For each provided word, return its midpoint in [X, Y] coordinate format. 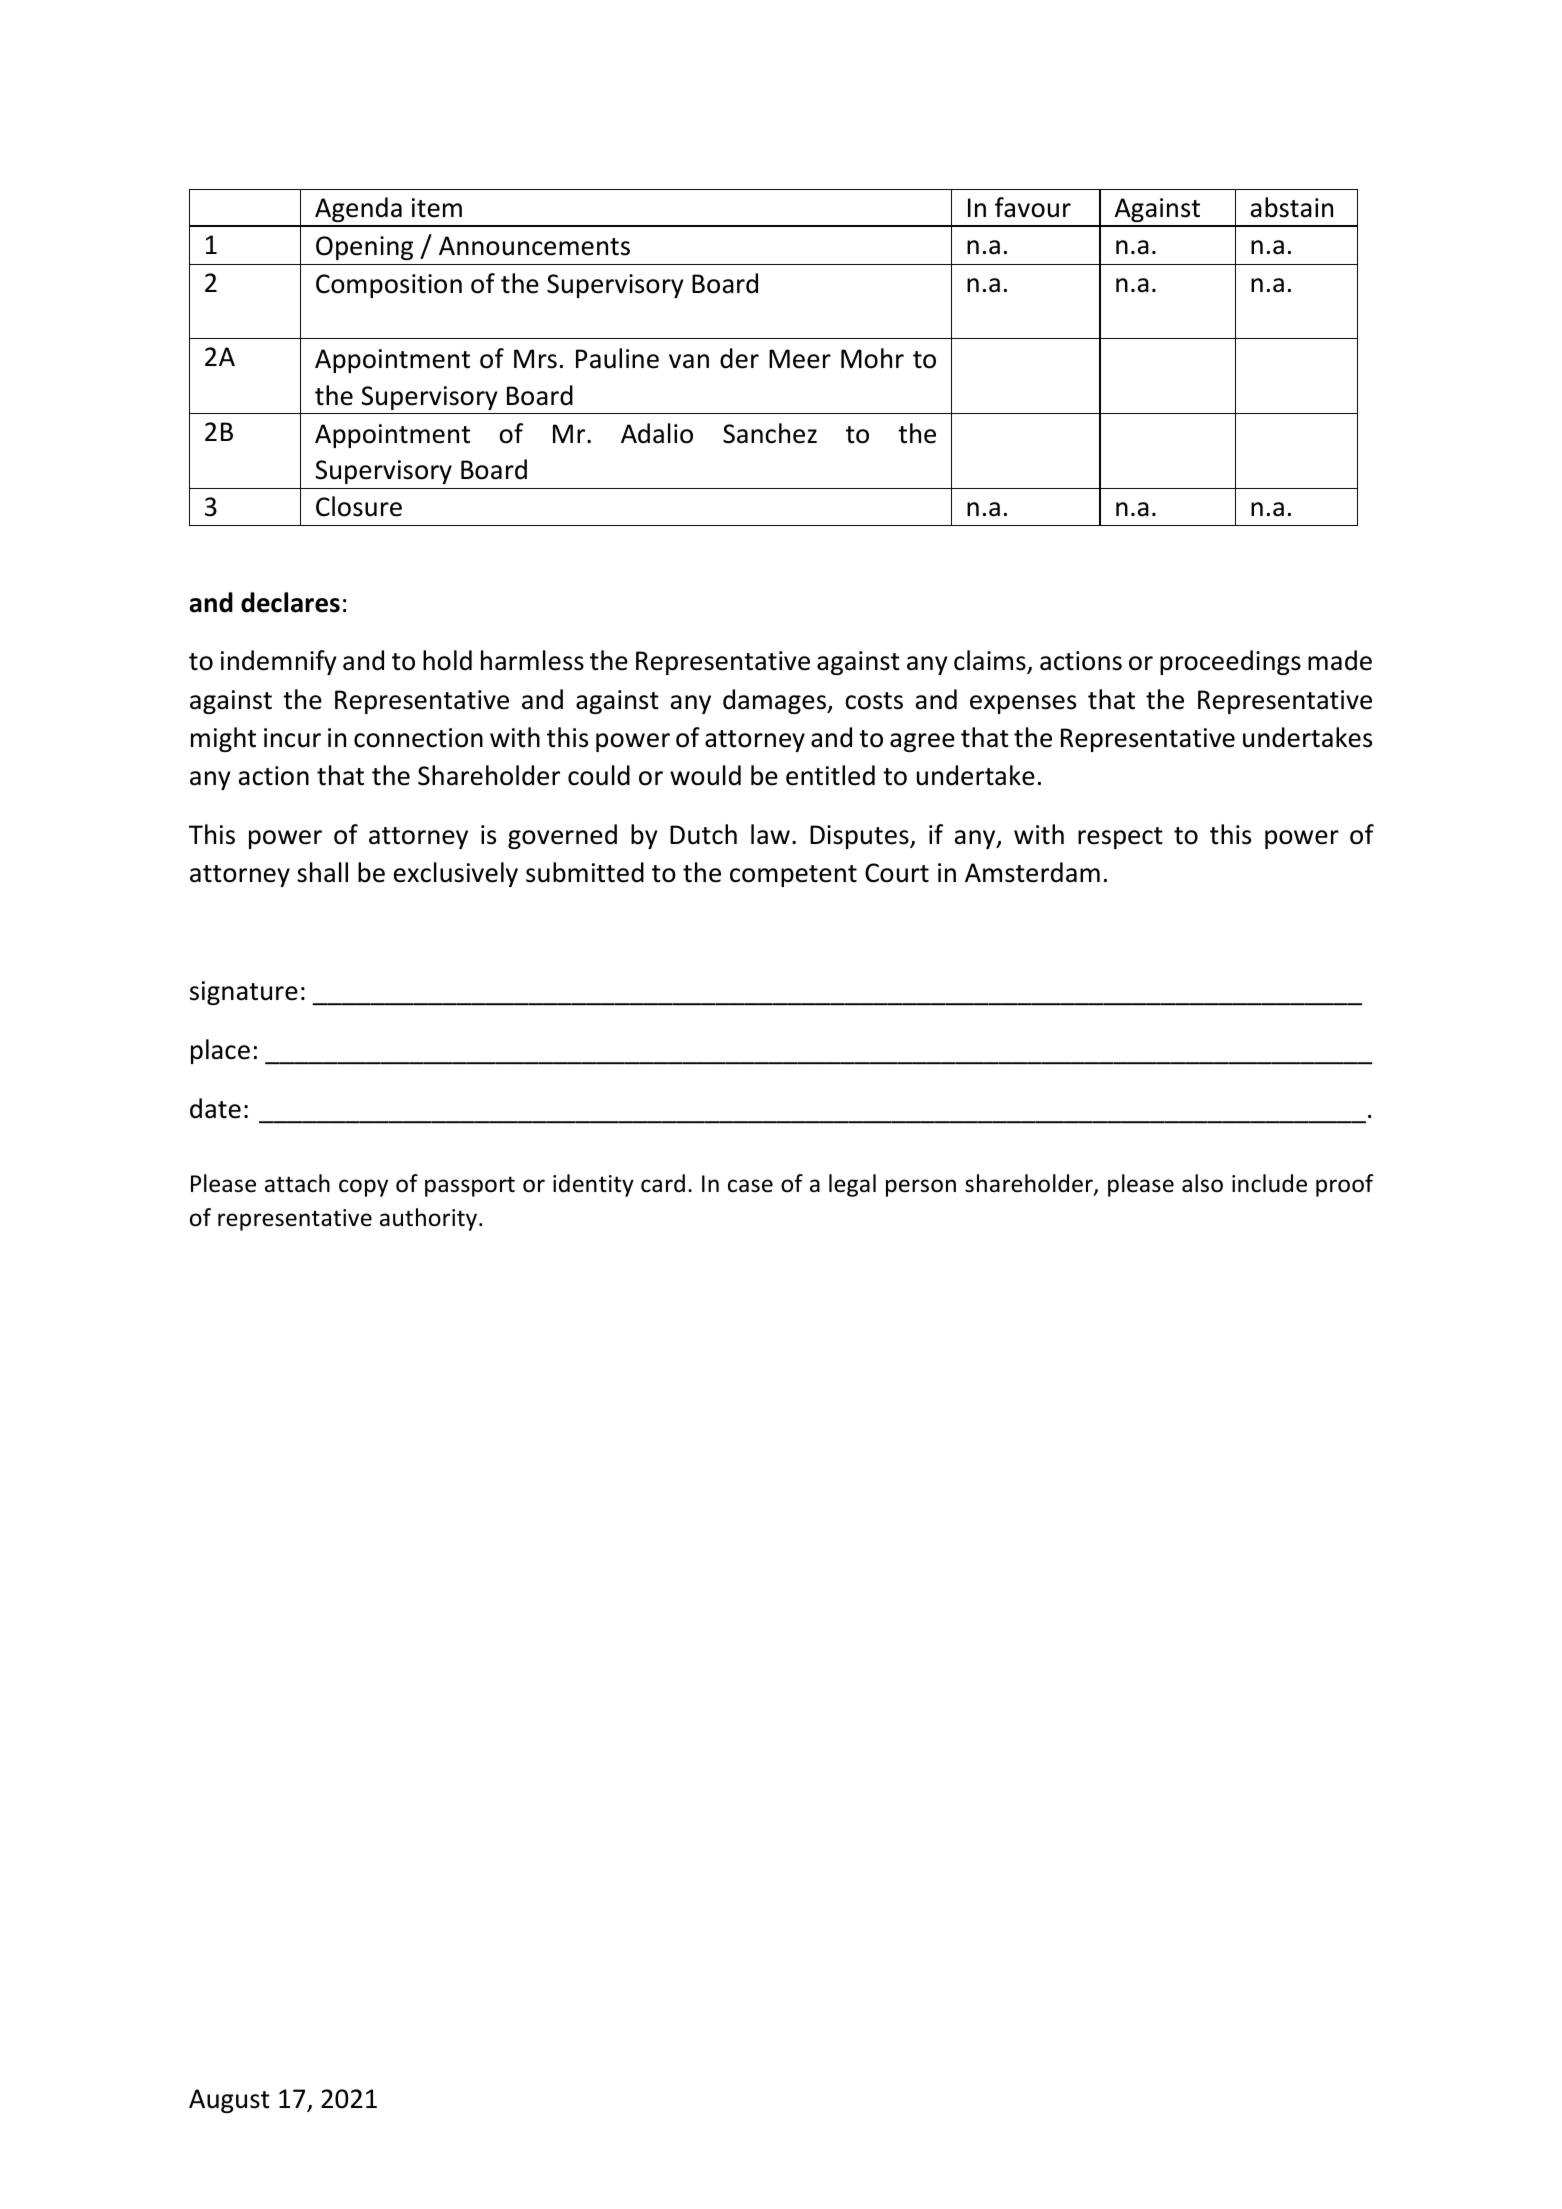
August [229, 2101]
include [1269, 1183]
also [1202, 1183]
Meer [800, 359]
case [750, 1186]
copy [363, 1188]
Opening [364, 248]
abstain [1292, 207]
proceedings [1230, 662]
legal [852, 1185]
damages [775, 701]
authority [430, 1219]
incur [292, 738]
